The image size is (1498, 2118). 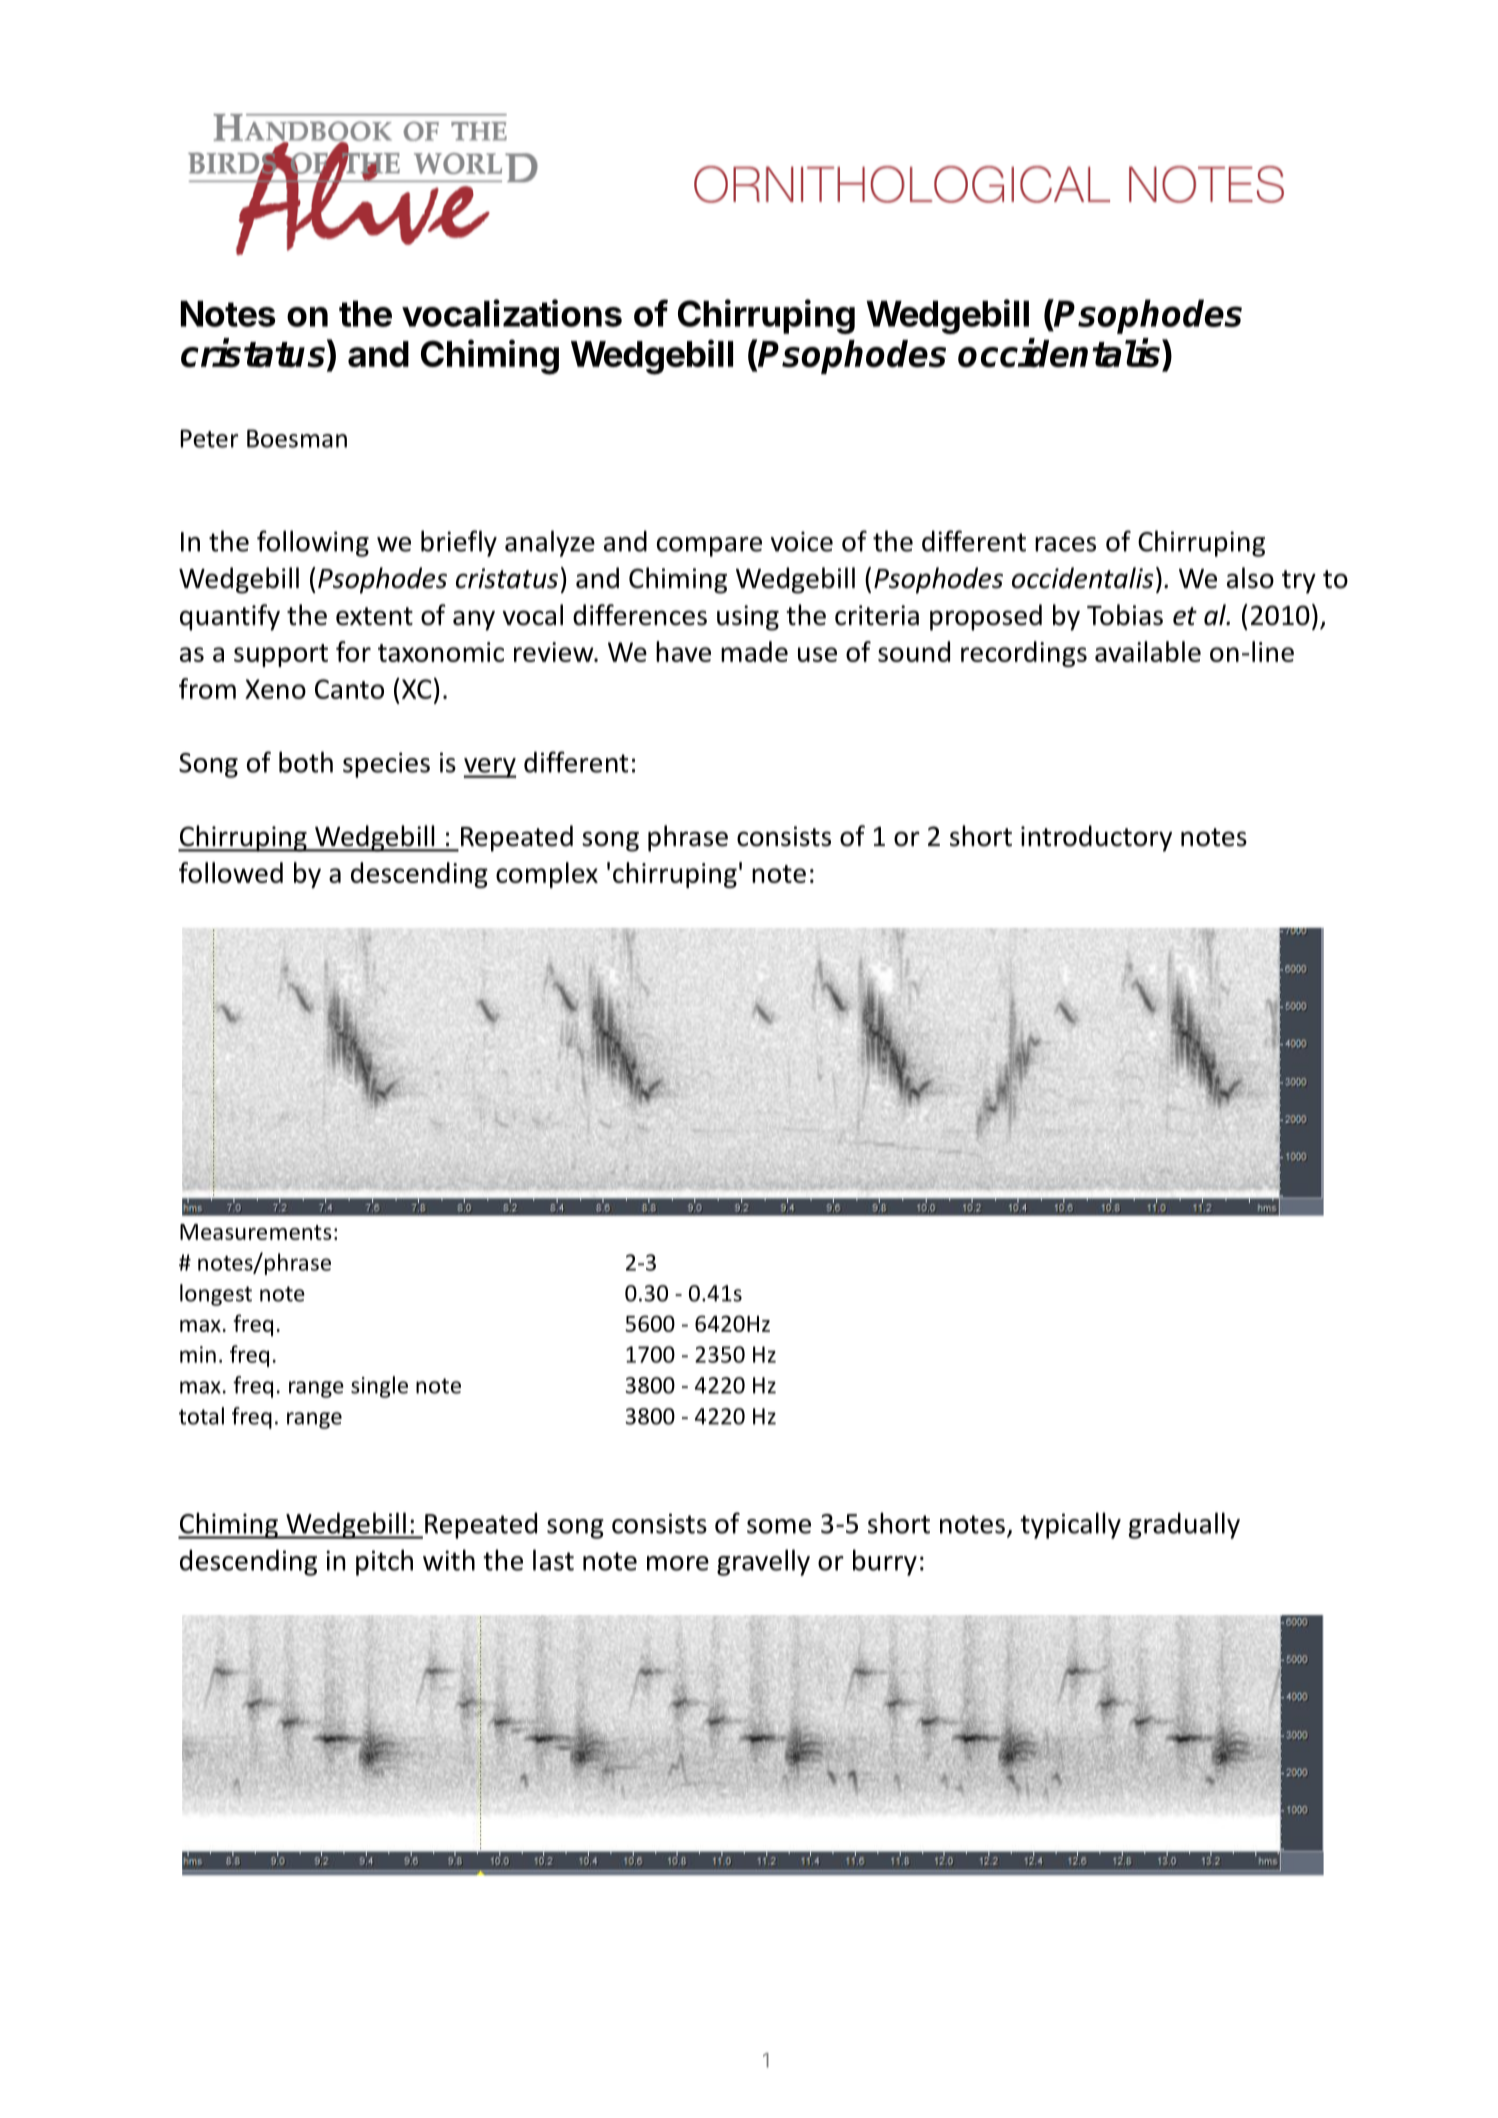 What do you see at coordinates (384, 1562) in the screenshot?
I see `pitch` at bounding box center [384, 1562].
